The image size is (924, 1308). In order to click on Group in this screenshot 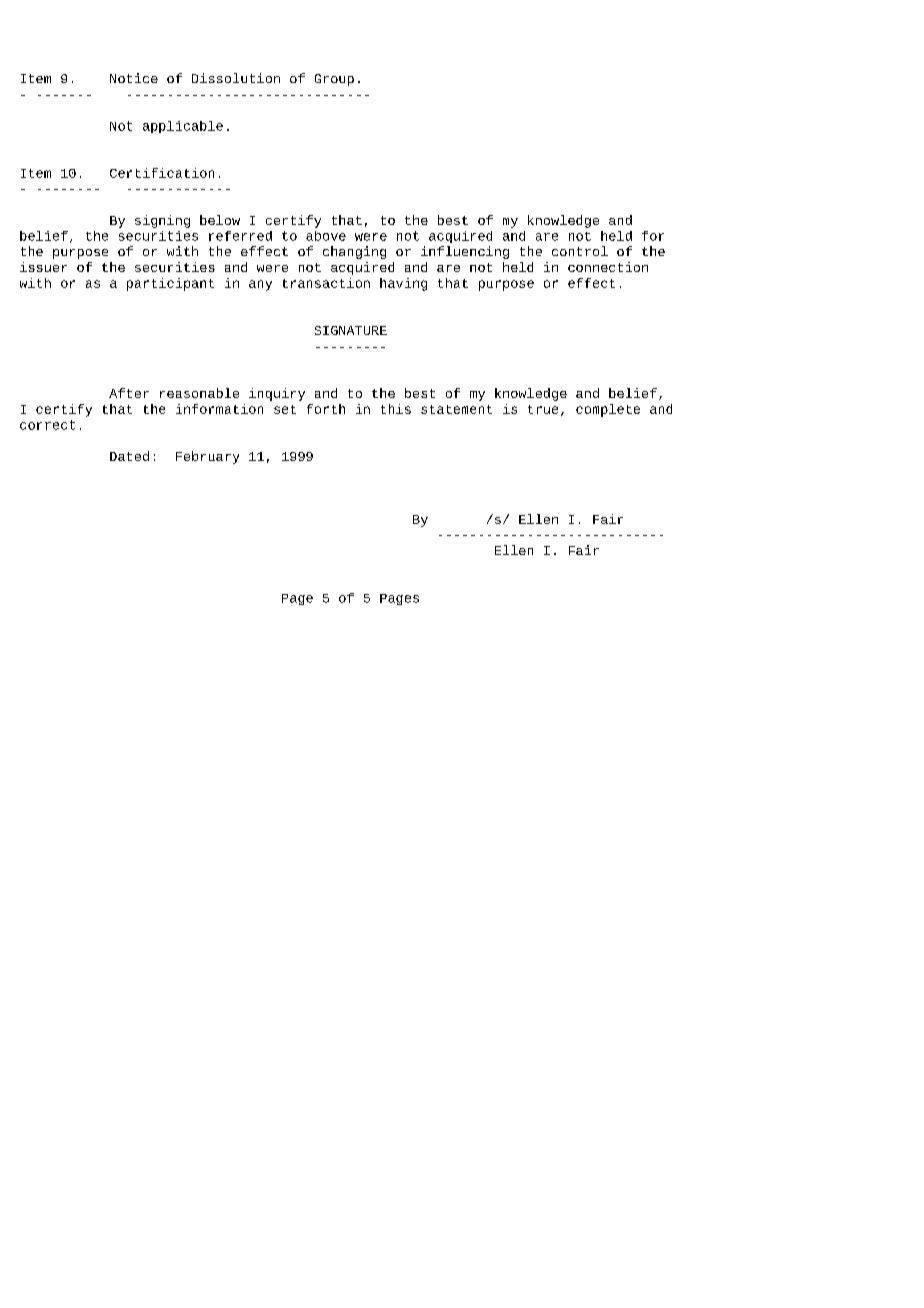, I will do `click(334, 80)`.
